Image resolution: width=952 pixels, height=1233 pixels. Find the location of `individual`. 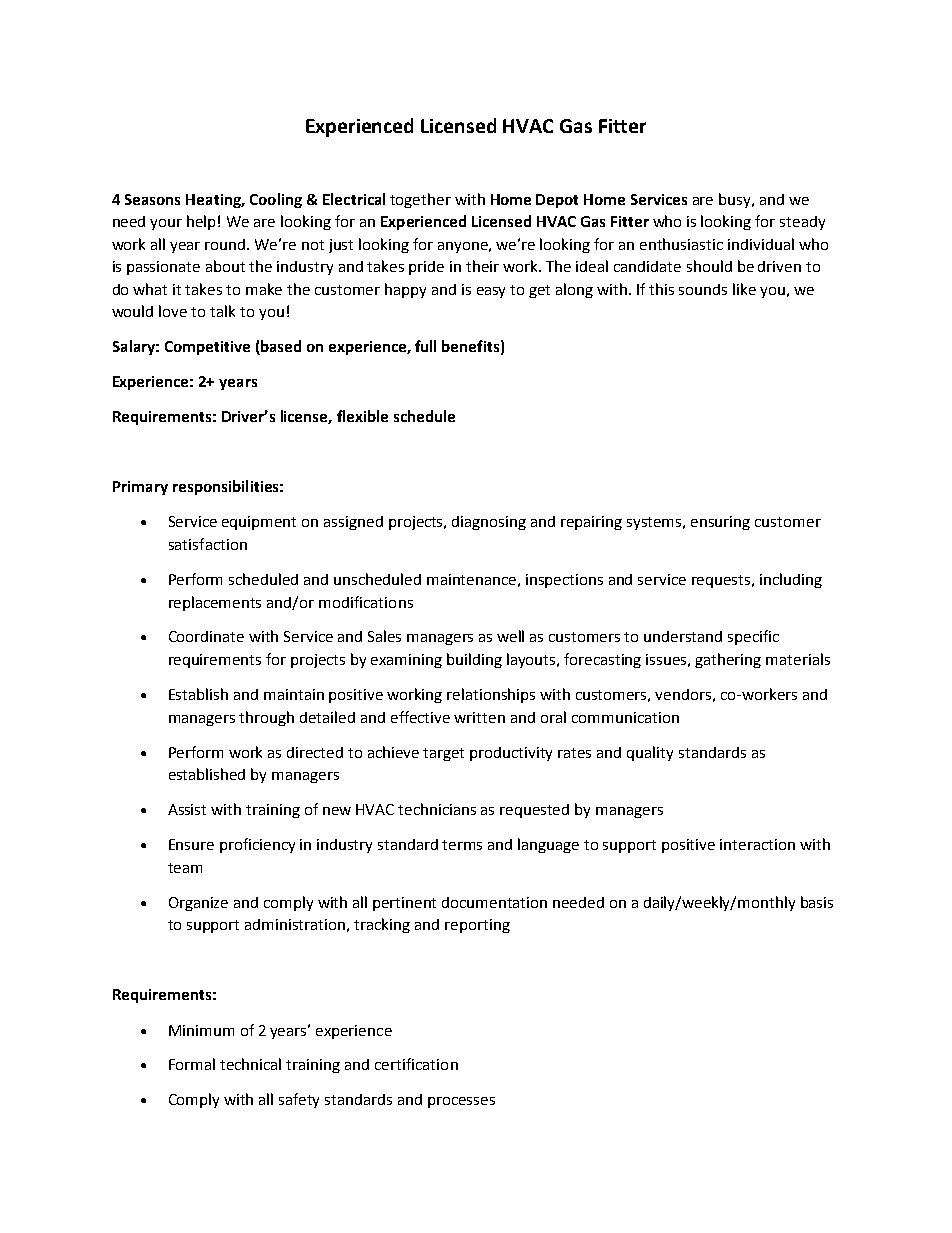

individual is located at coordinates (761, 244).
